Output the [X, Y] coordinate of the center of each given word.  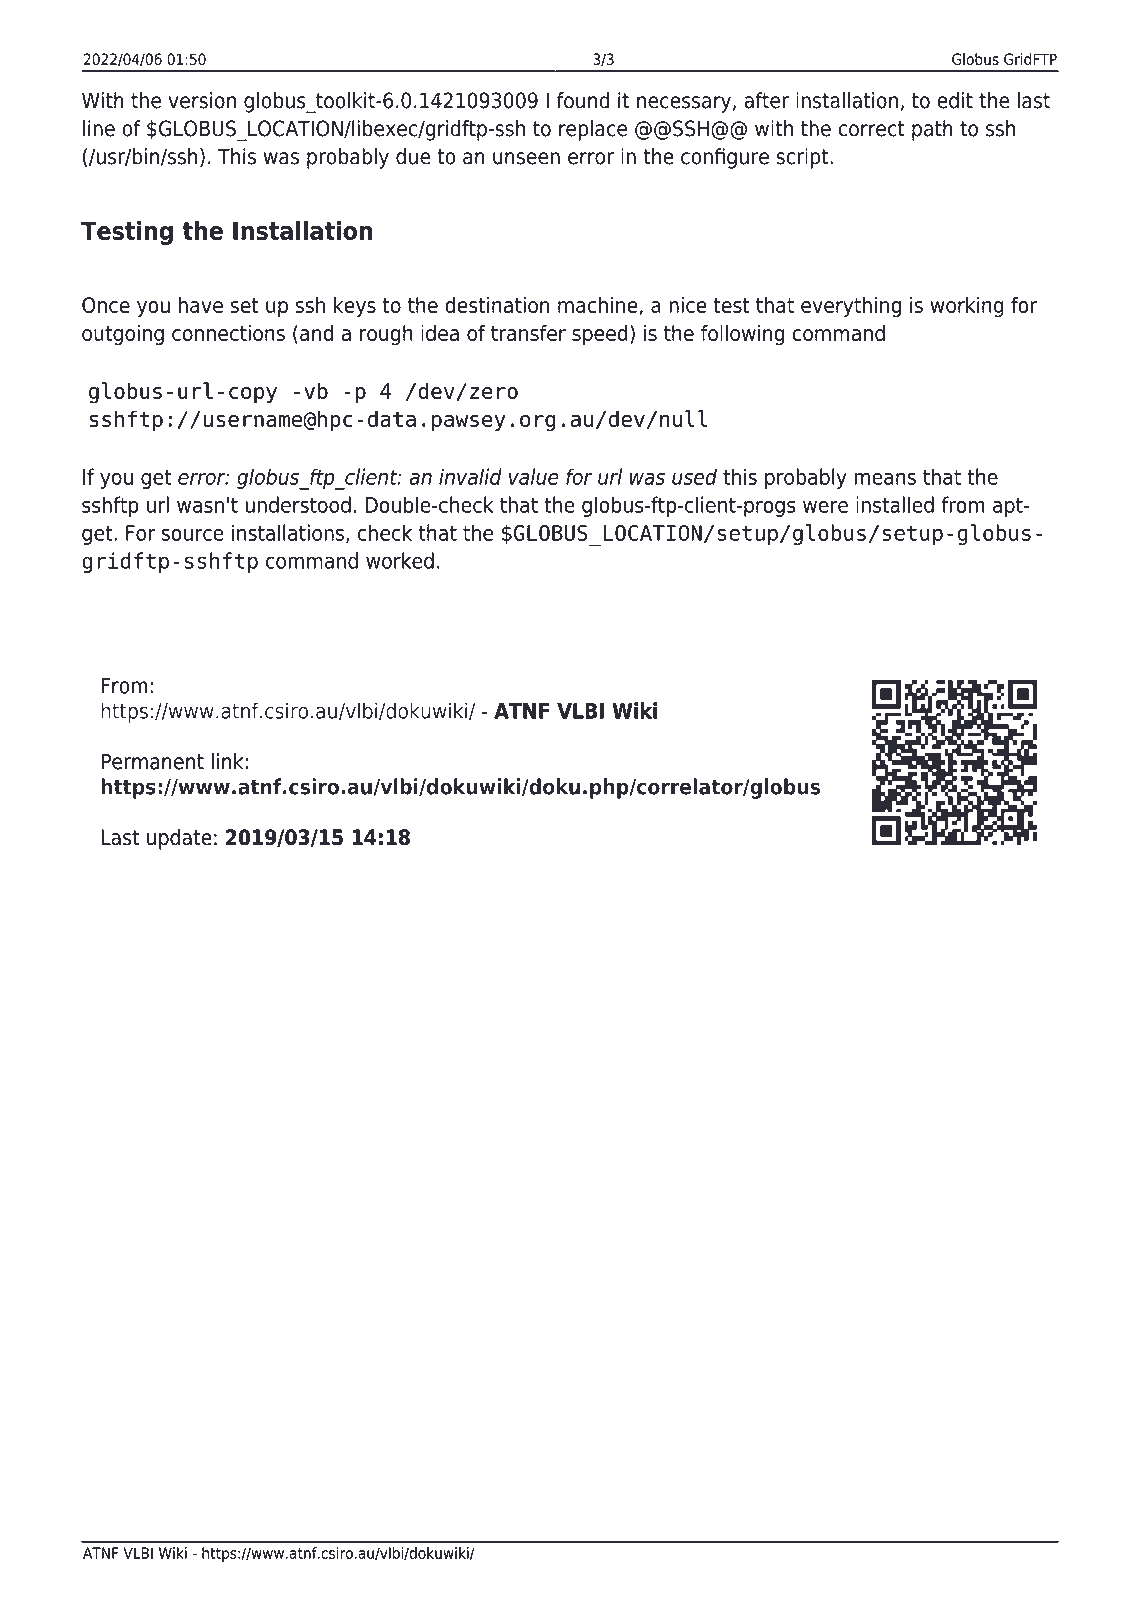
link [227, 761]
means [885, 479]
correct [871, 129]
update [179, 839]
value [534, 476]
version [202, 100]
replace [593, 130]
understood [298, 504]
